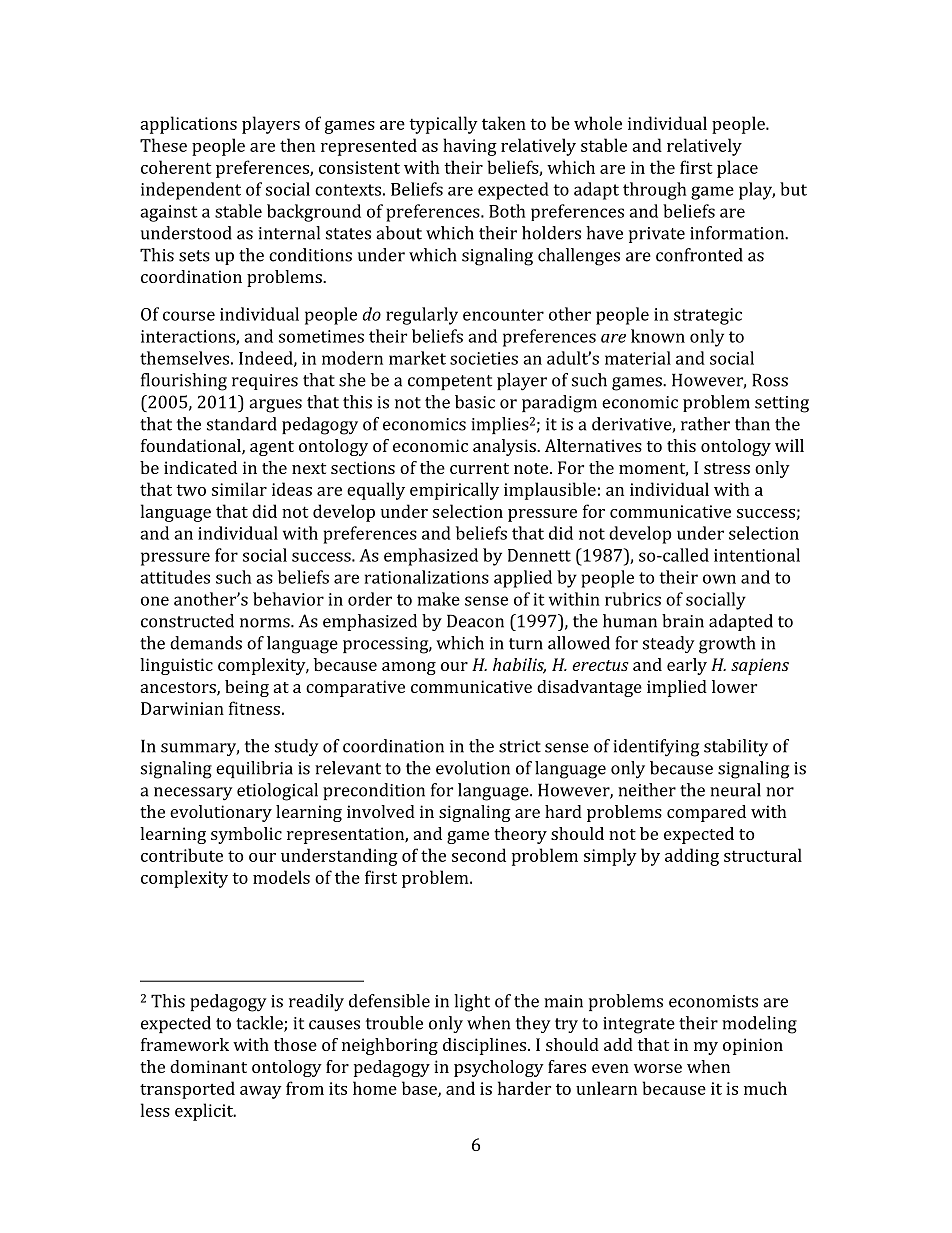  Describe the element at coordinates (239, 489) in the image. I see `similar` at that location.
